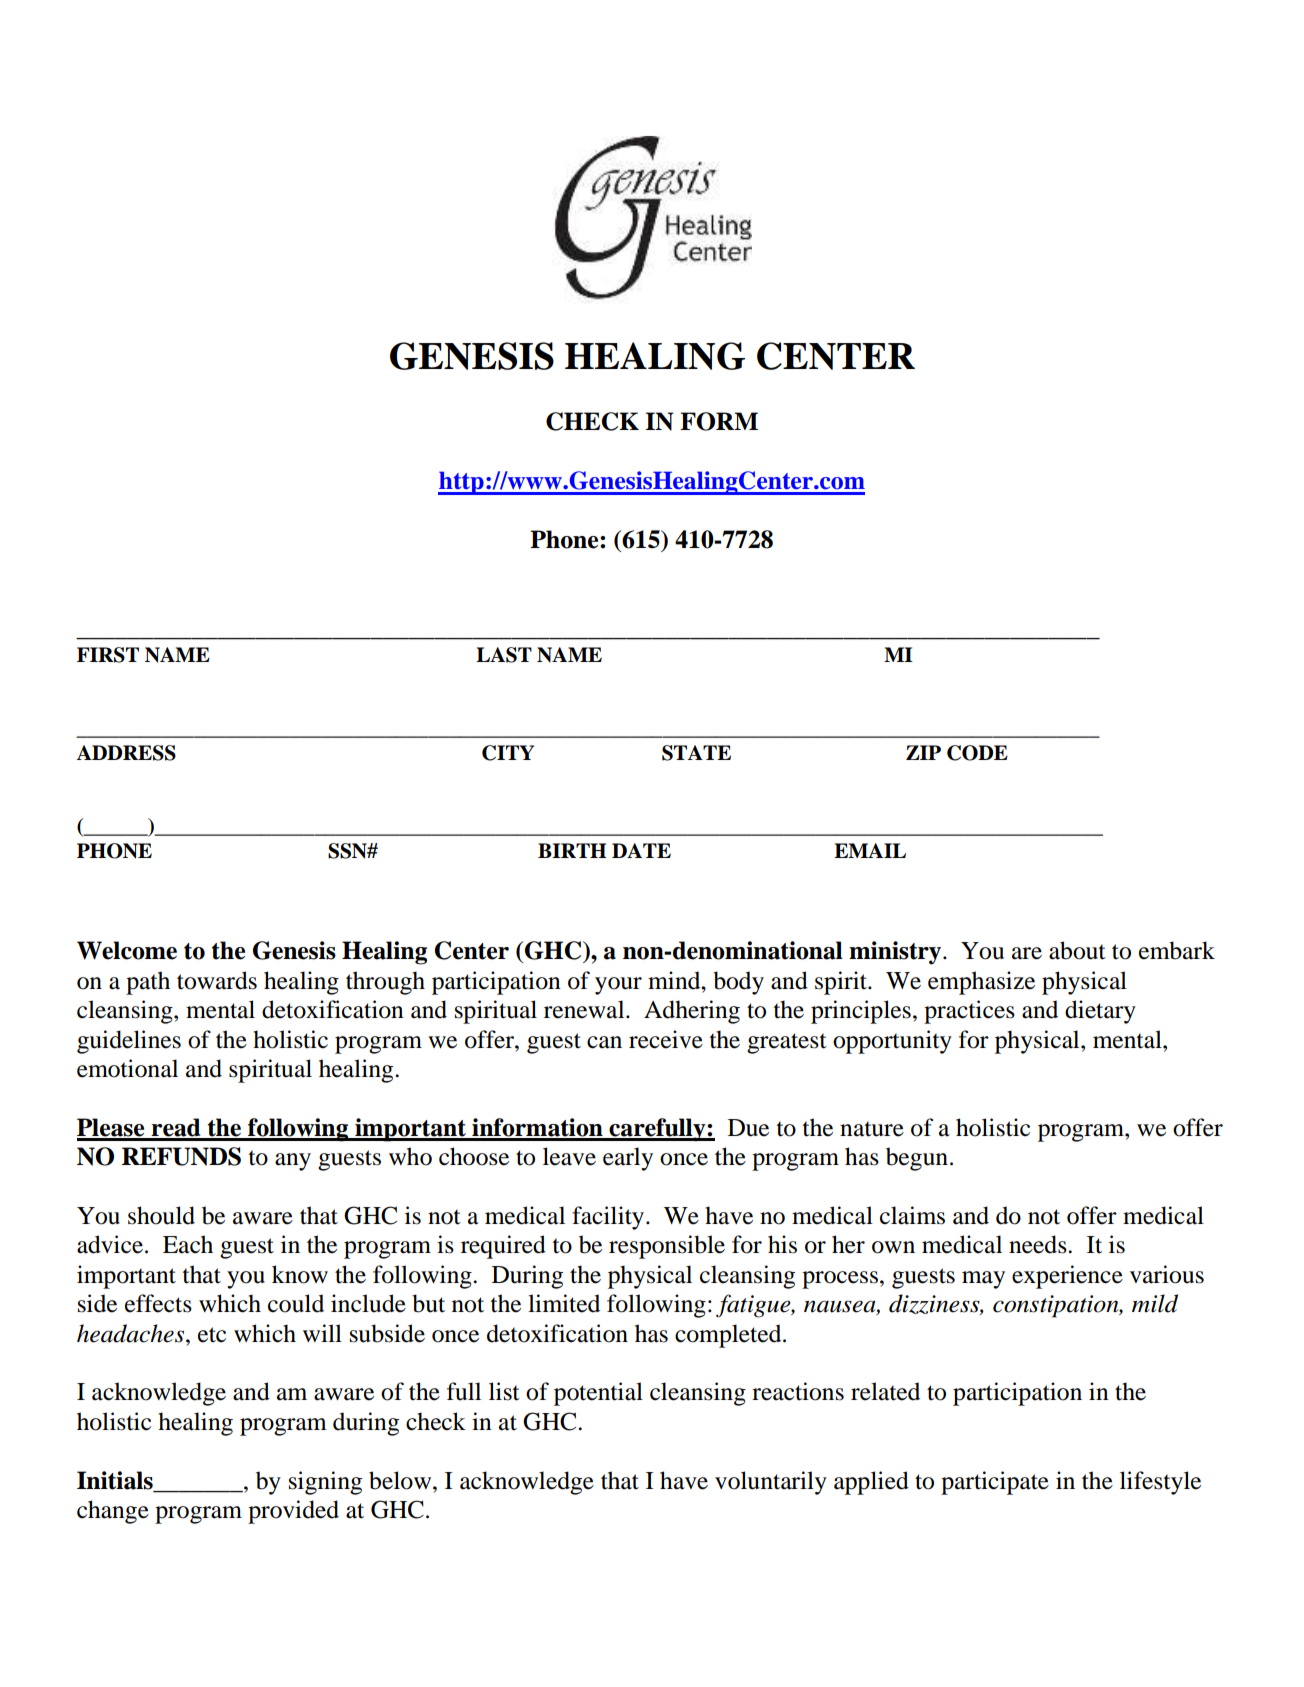 The image size is (1304, 1687). What do you see at coordinates (564, 1303) in the image?
I see `limited` at bounding box center [564, 1303].
